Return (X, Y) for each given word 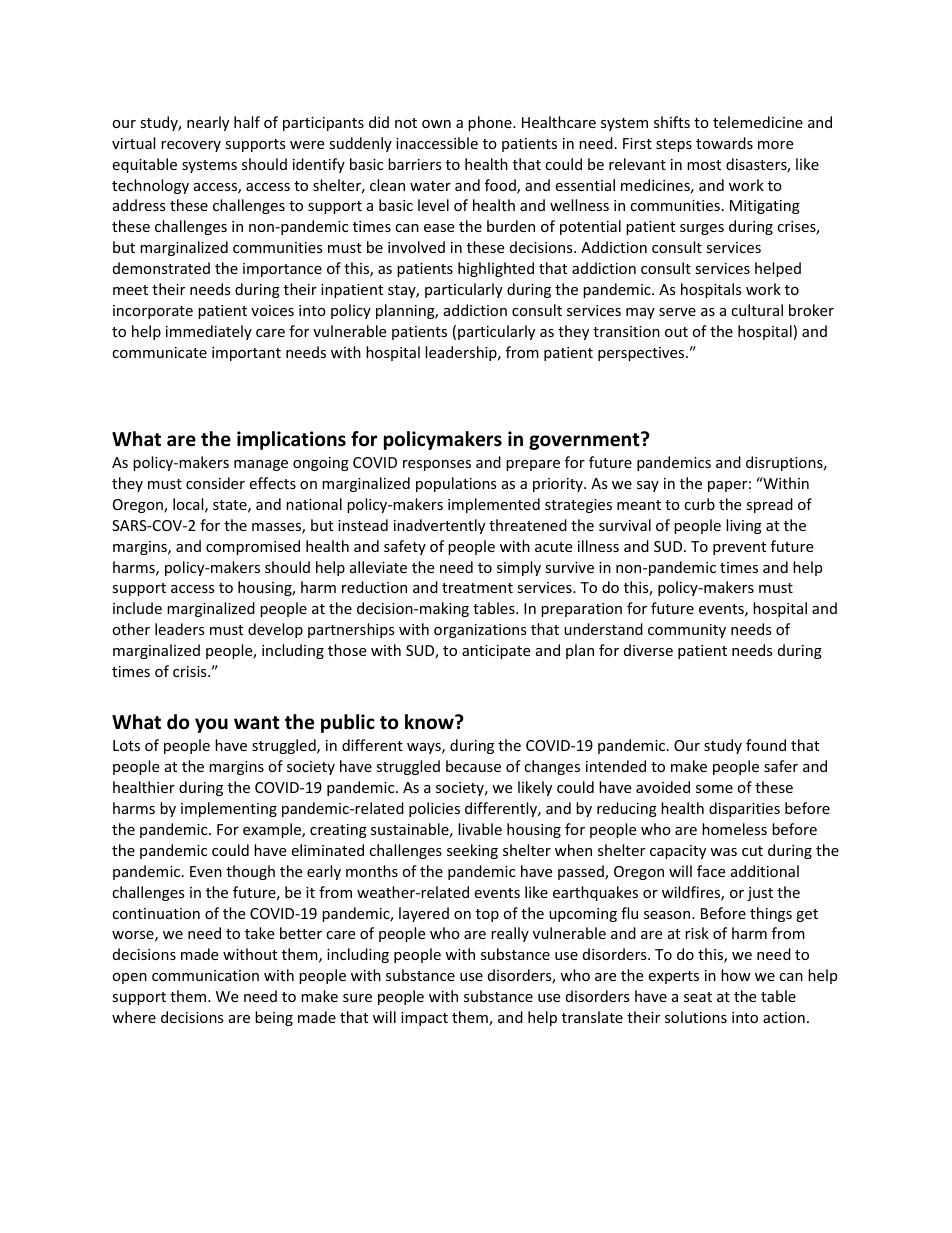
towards (724, 143)
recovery (191, 146)
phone (491, 123)
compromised (253, 547)
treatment (477, 588)
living (744, 526)
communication (205, 975)
